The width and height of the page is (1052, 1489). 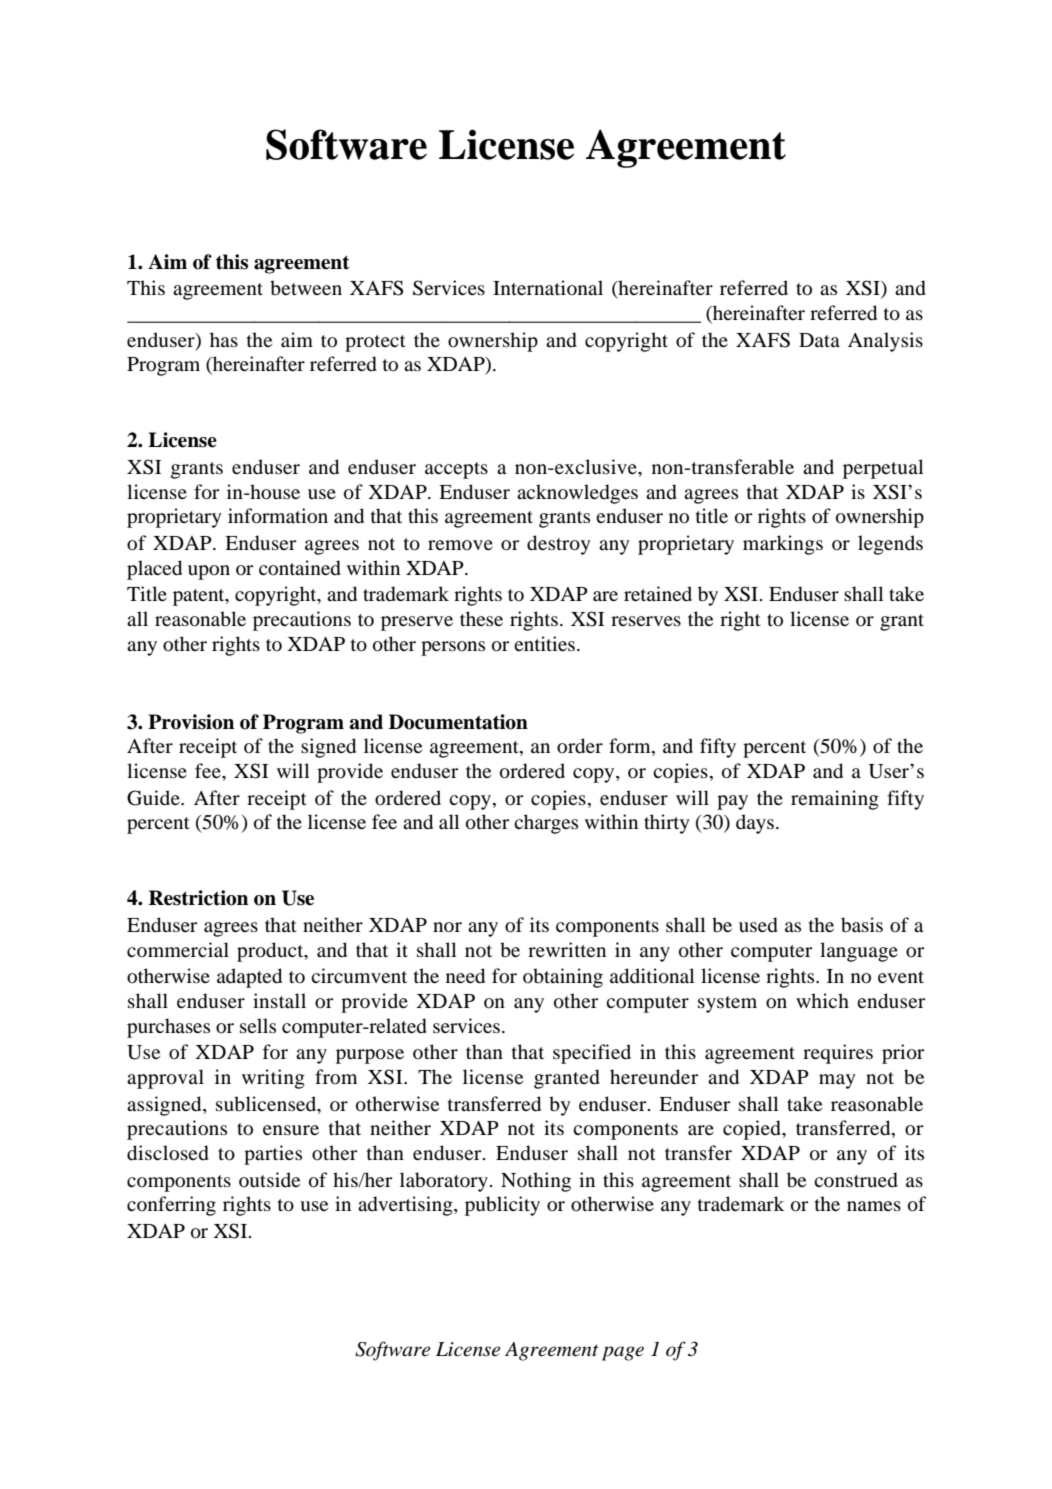 What do you see at coordinates (171, 1206) in the page?
I see `conferring` at bounding box center [171, 1206].
